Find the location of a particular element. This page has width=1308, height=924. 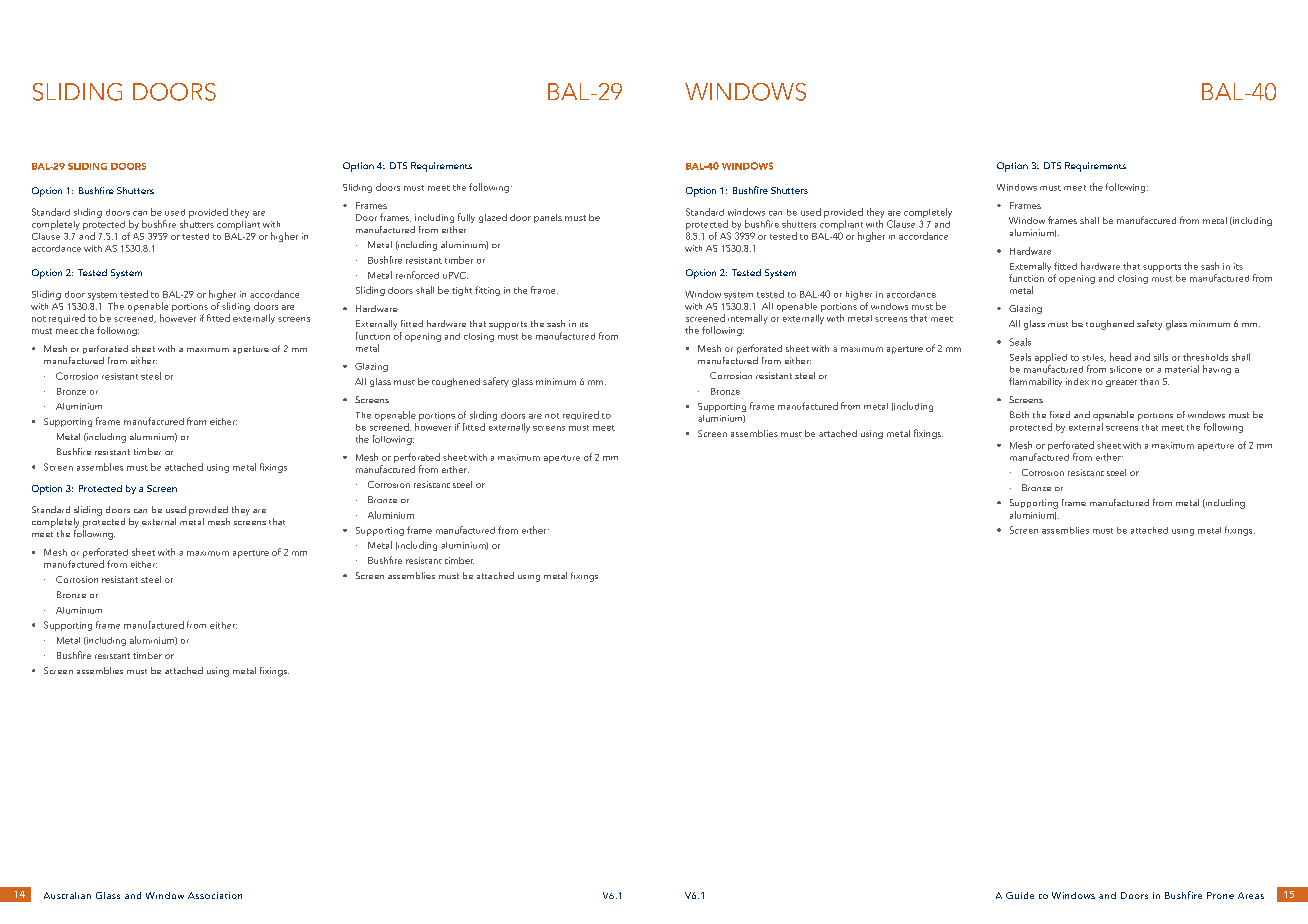

tight is located at coordinates (462, 291).
